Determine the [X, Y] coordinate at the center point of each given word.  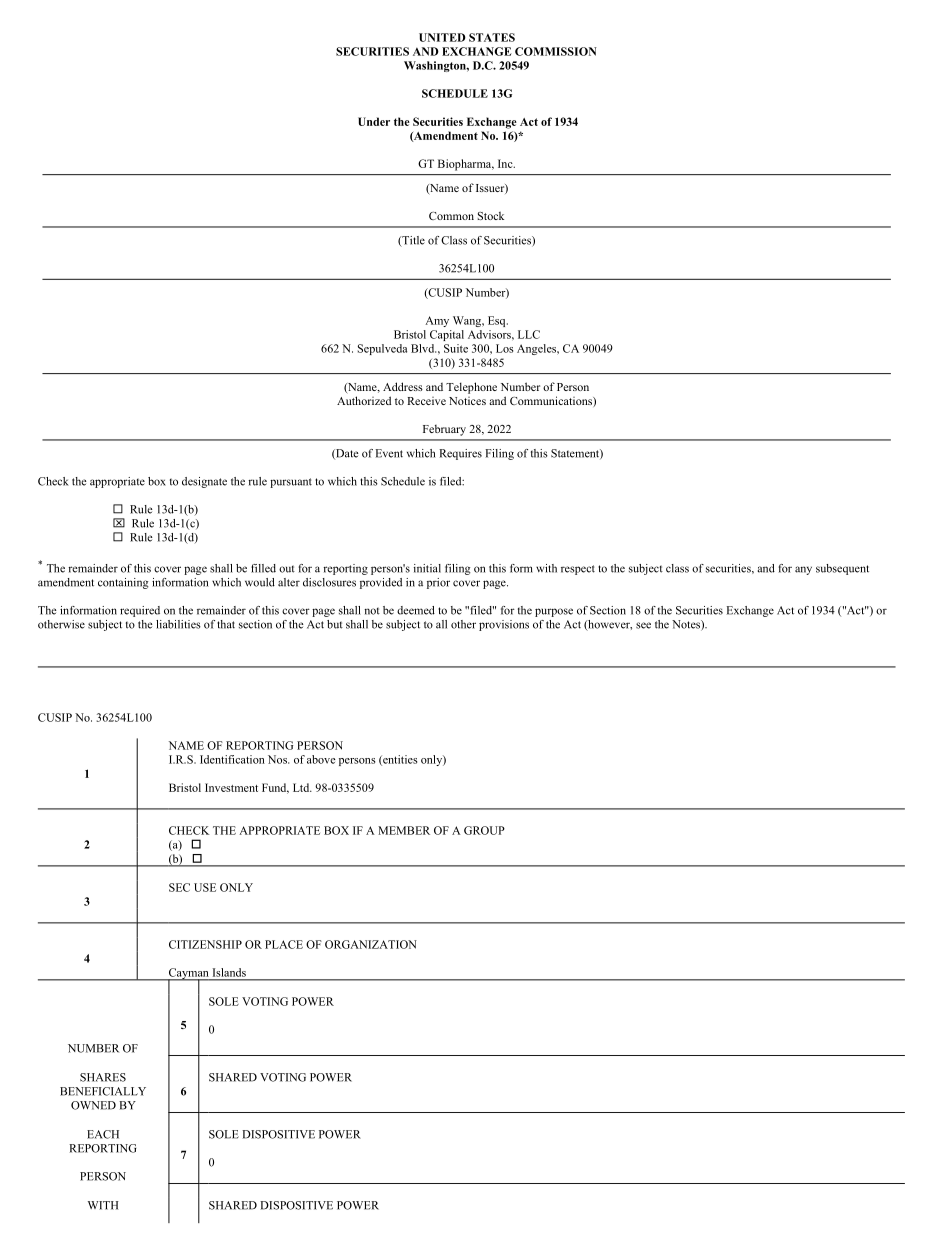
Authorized [364, 400]
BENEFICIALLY [103, 1091]
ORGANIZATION [371, 944]
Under [374, 121]
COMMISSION [556, 51]
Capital [447, 335]
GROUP [484, 830]
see [643, 625]
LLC [529, 334]
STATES [492, 37]
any [803, 570]
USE [205, 887]
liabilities [178, 624]
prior [438, 583]
